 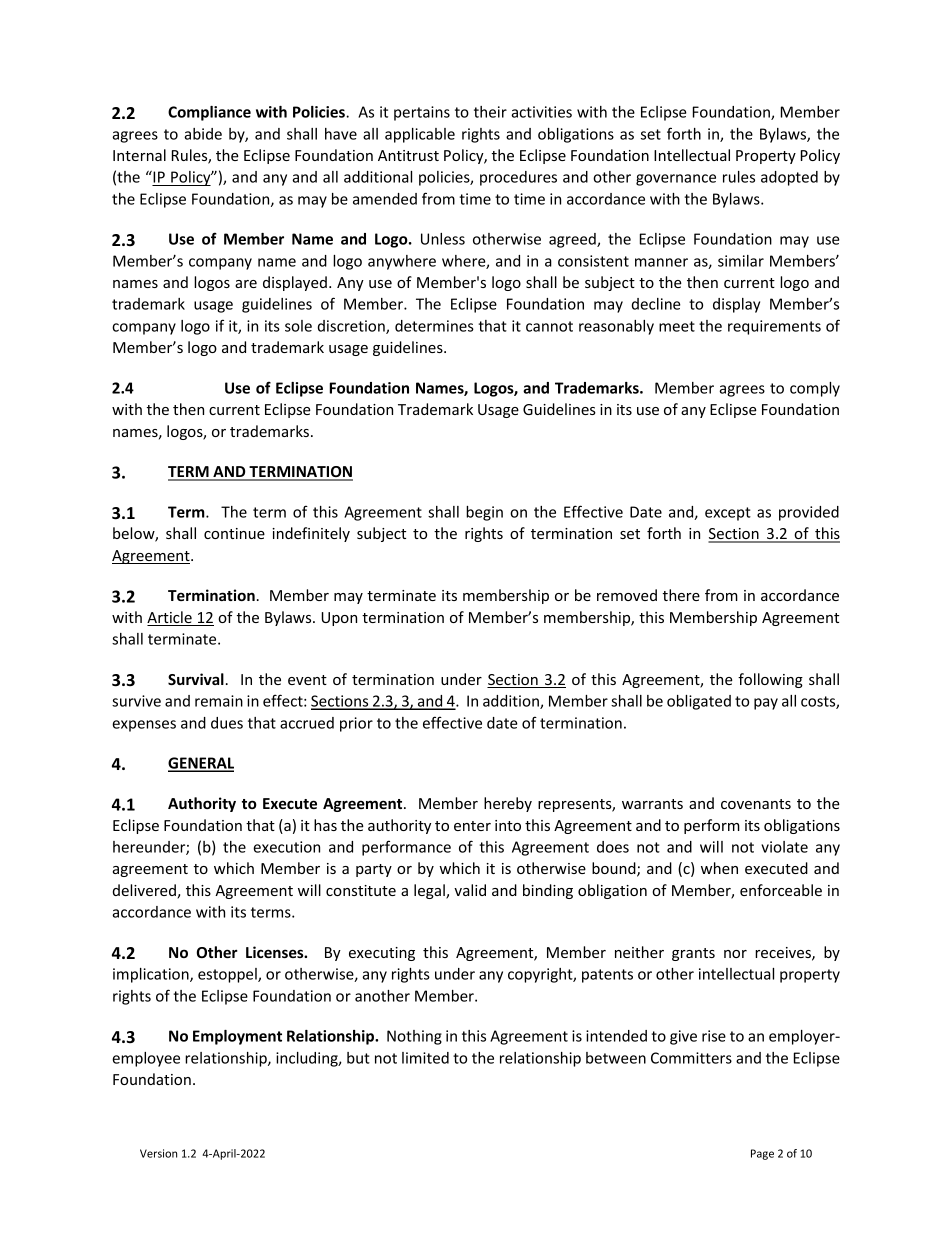 What do you see at coordinates (425, 1058) in the screenshot?
I see `limited` at bounding box center [425, 1058].
